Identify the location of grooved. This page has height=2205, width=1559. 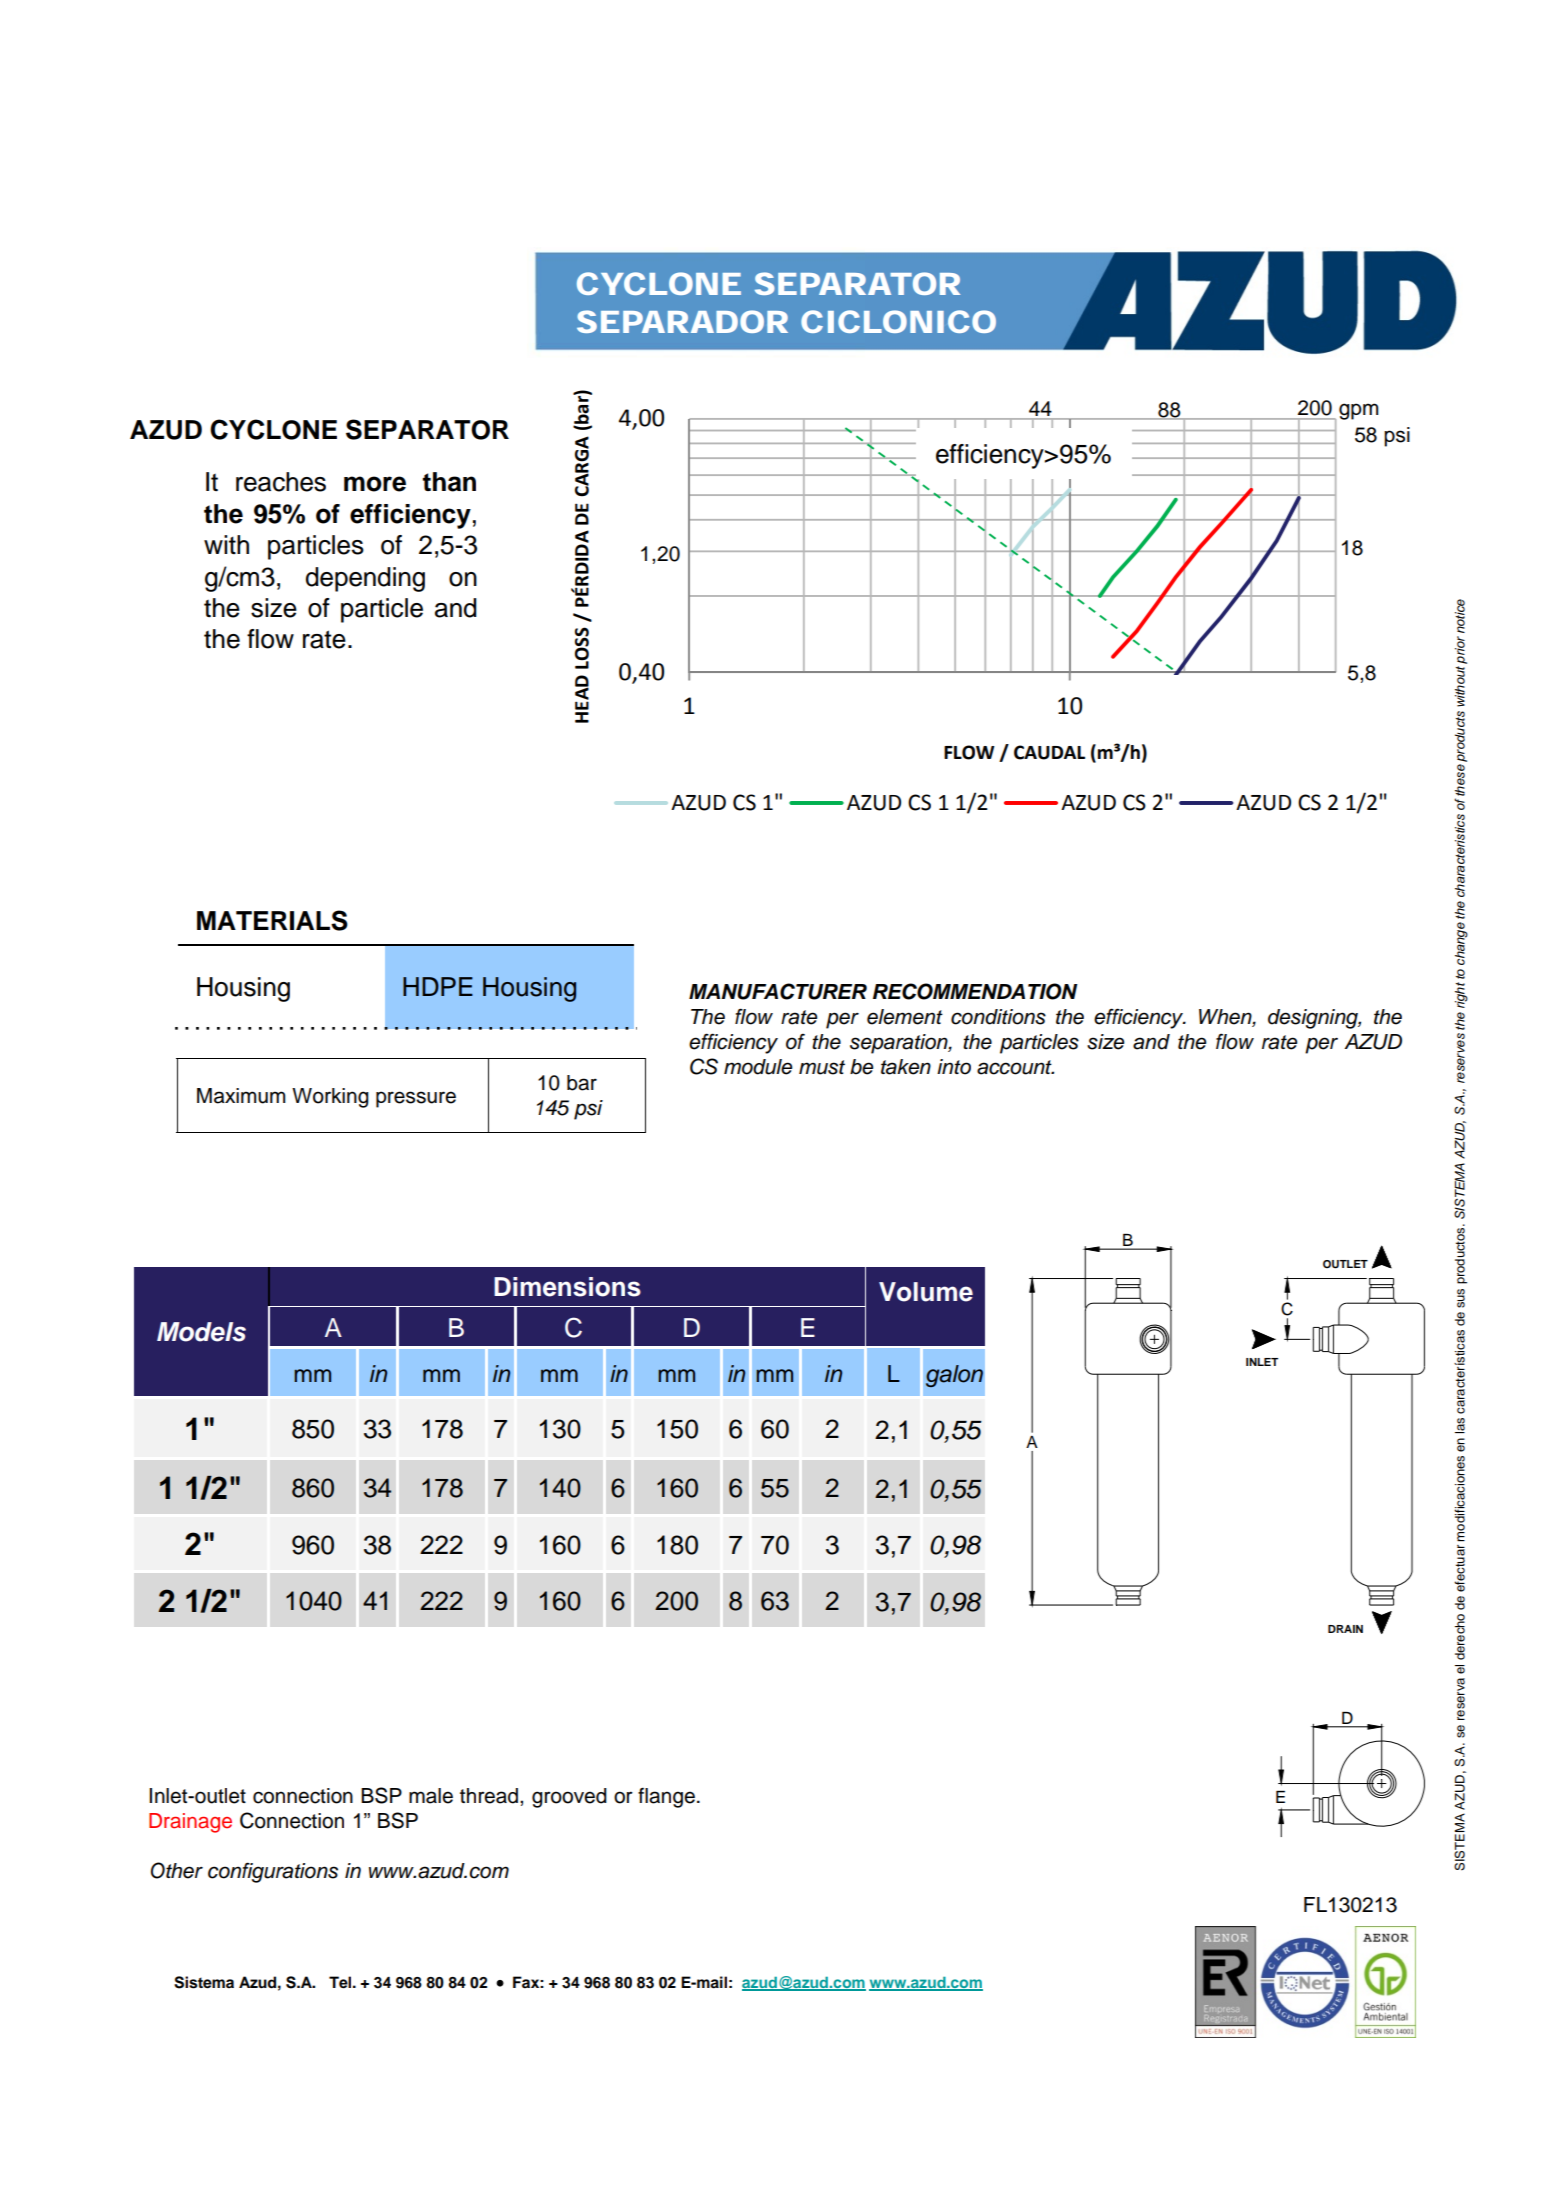
(569, 1798).
